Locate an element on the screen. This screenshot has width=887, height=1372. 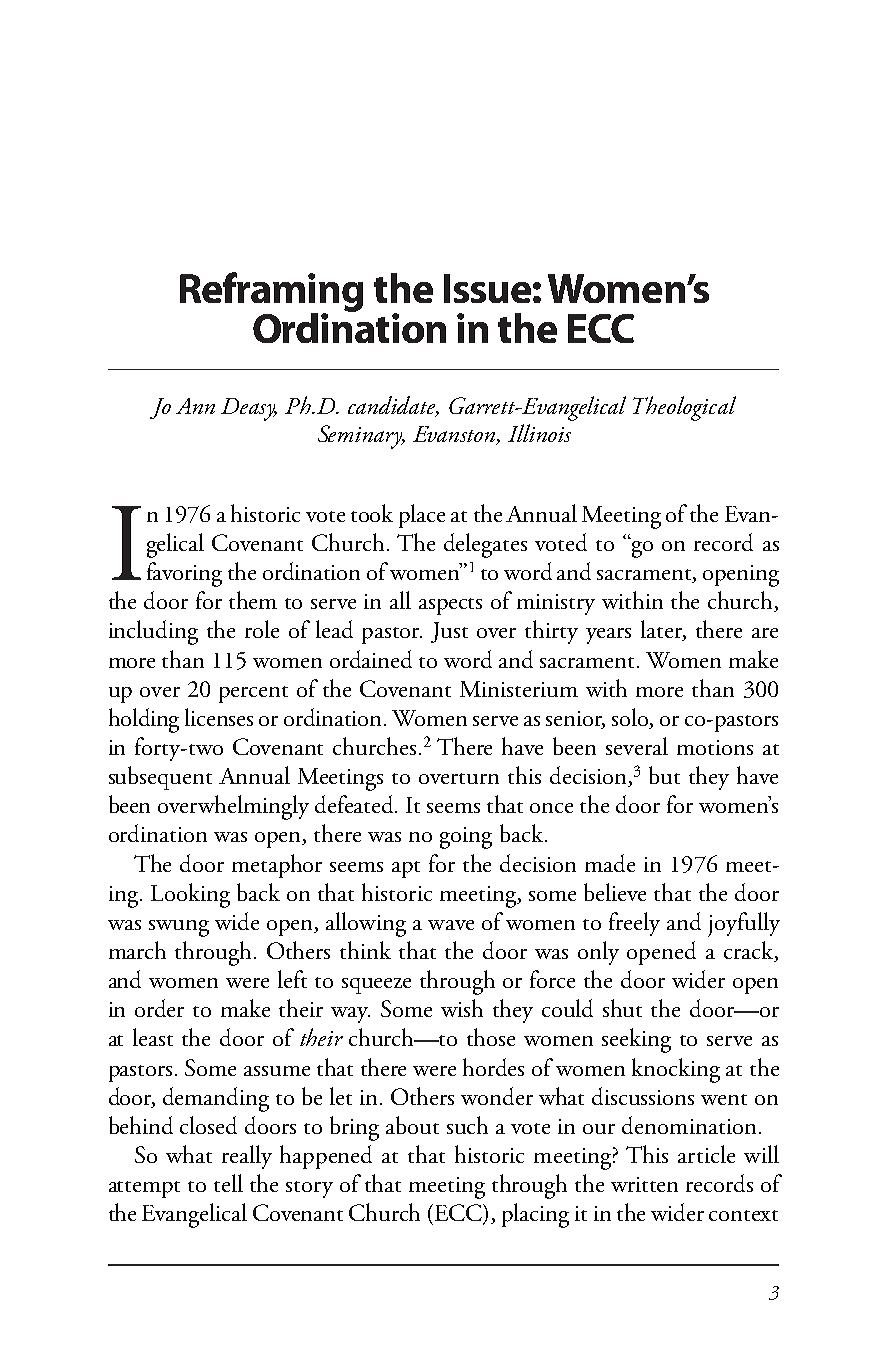
going is located at coordinates (466, 838).
